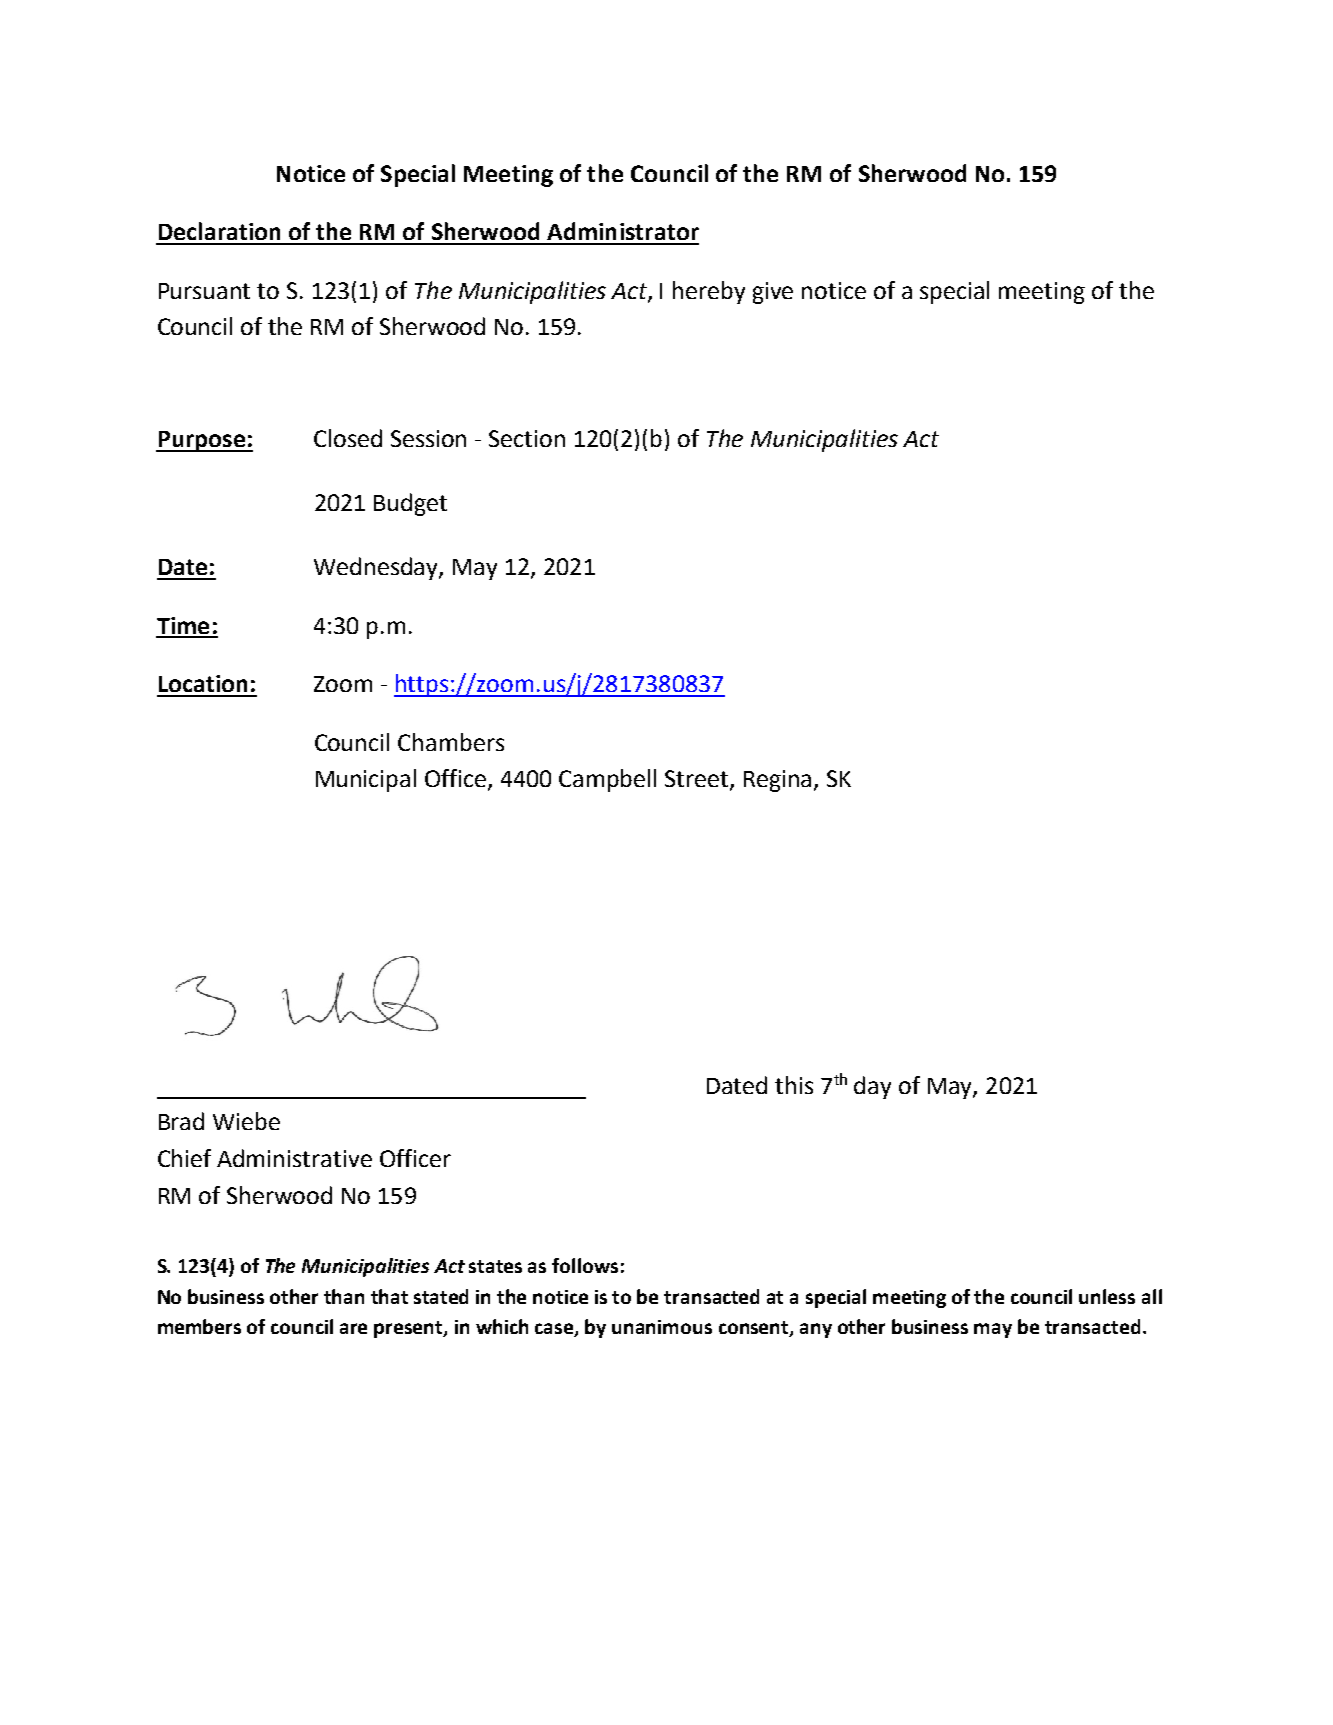  Describe the element at coordinates (794, 1085) in the page. I see `this` at that location.
